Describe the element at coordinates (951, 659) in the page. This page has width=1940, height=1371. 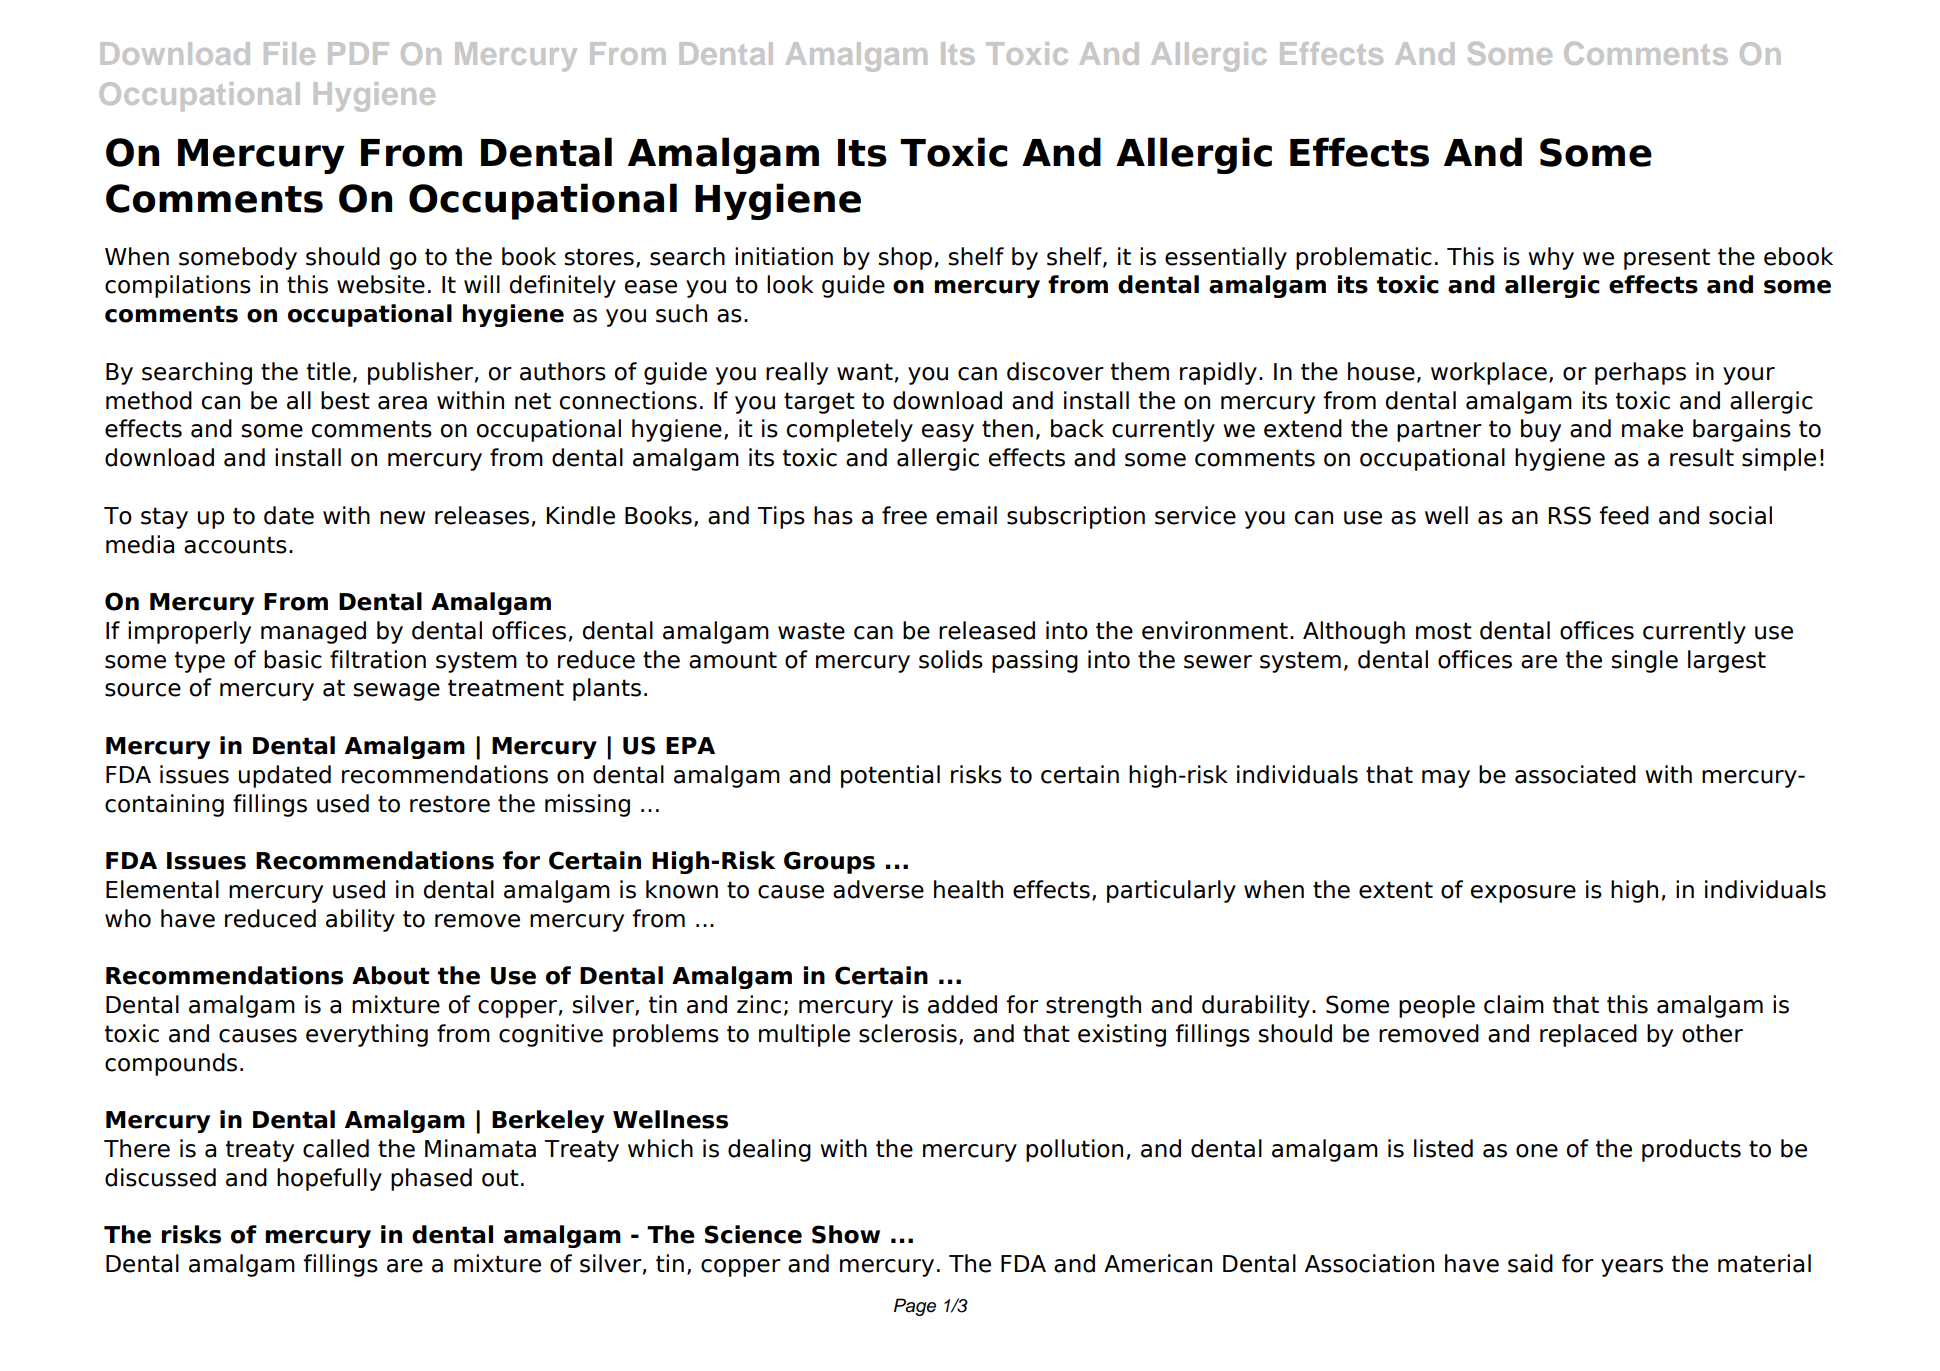
I see `solids` at that location.
